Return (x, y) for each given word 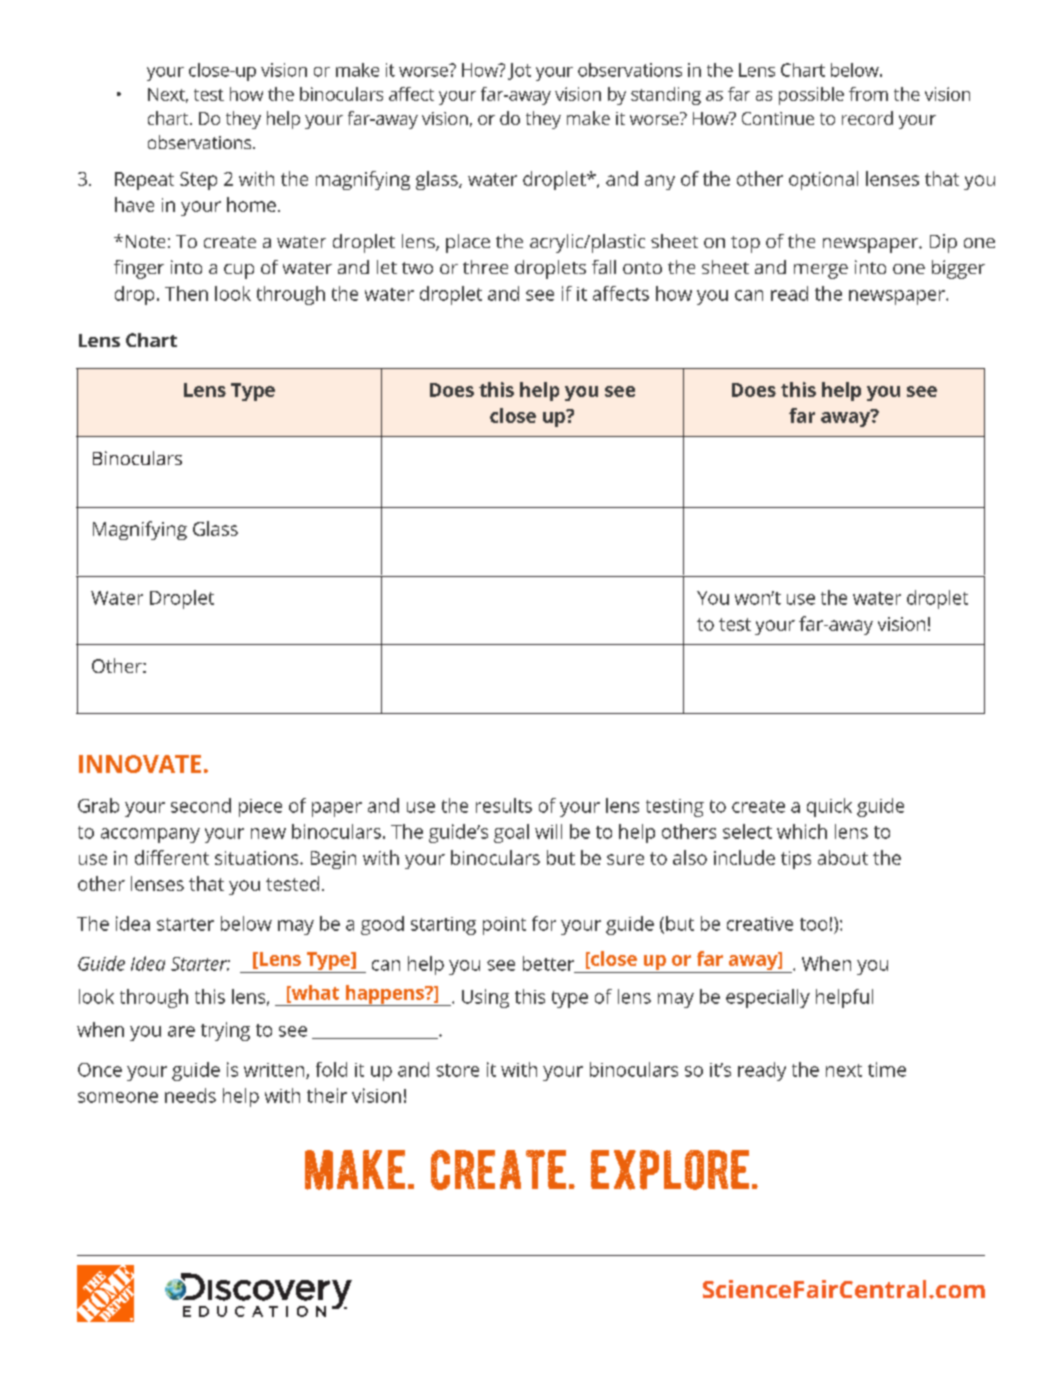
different (172, 857)
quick (829, 807)
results (504, 805)
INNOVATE (140, 764)
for (544, 923)
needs (190, 1095)
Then (186, 293)
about (843, 857)
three (485, 267)
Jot (519, 71)
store (457, 1070)
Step (198, 181)
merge (821, 271)
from (868, 94)
